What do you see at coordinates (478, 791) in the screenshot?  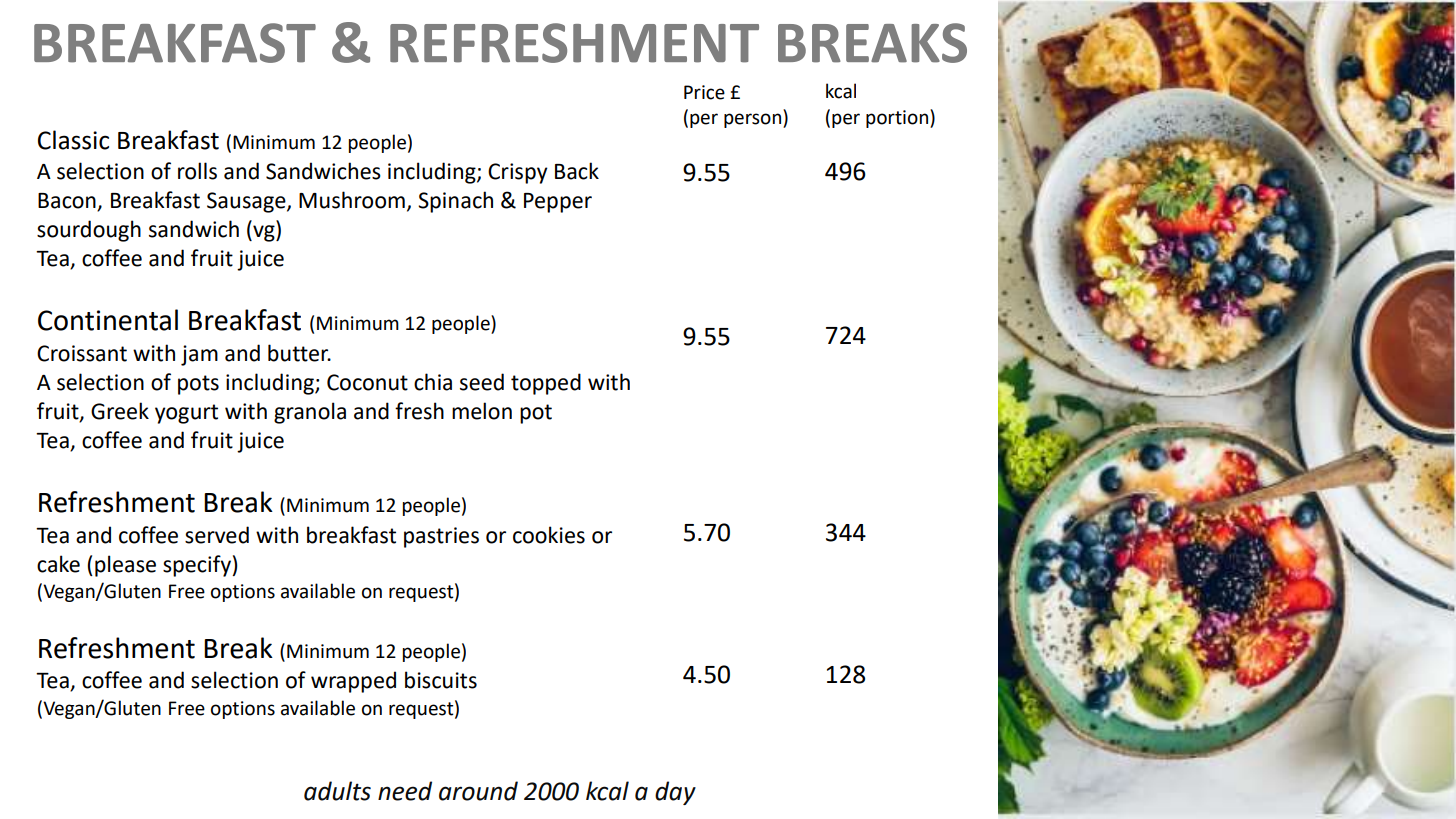 I see `around` at bounding box center [478, 791].
